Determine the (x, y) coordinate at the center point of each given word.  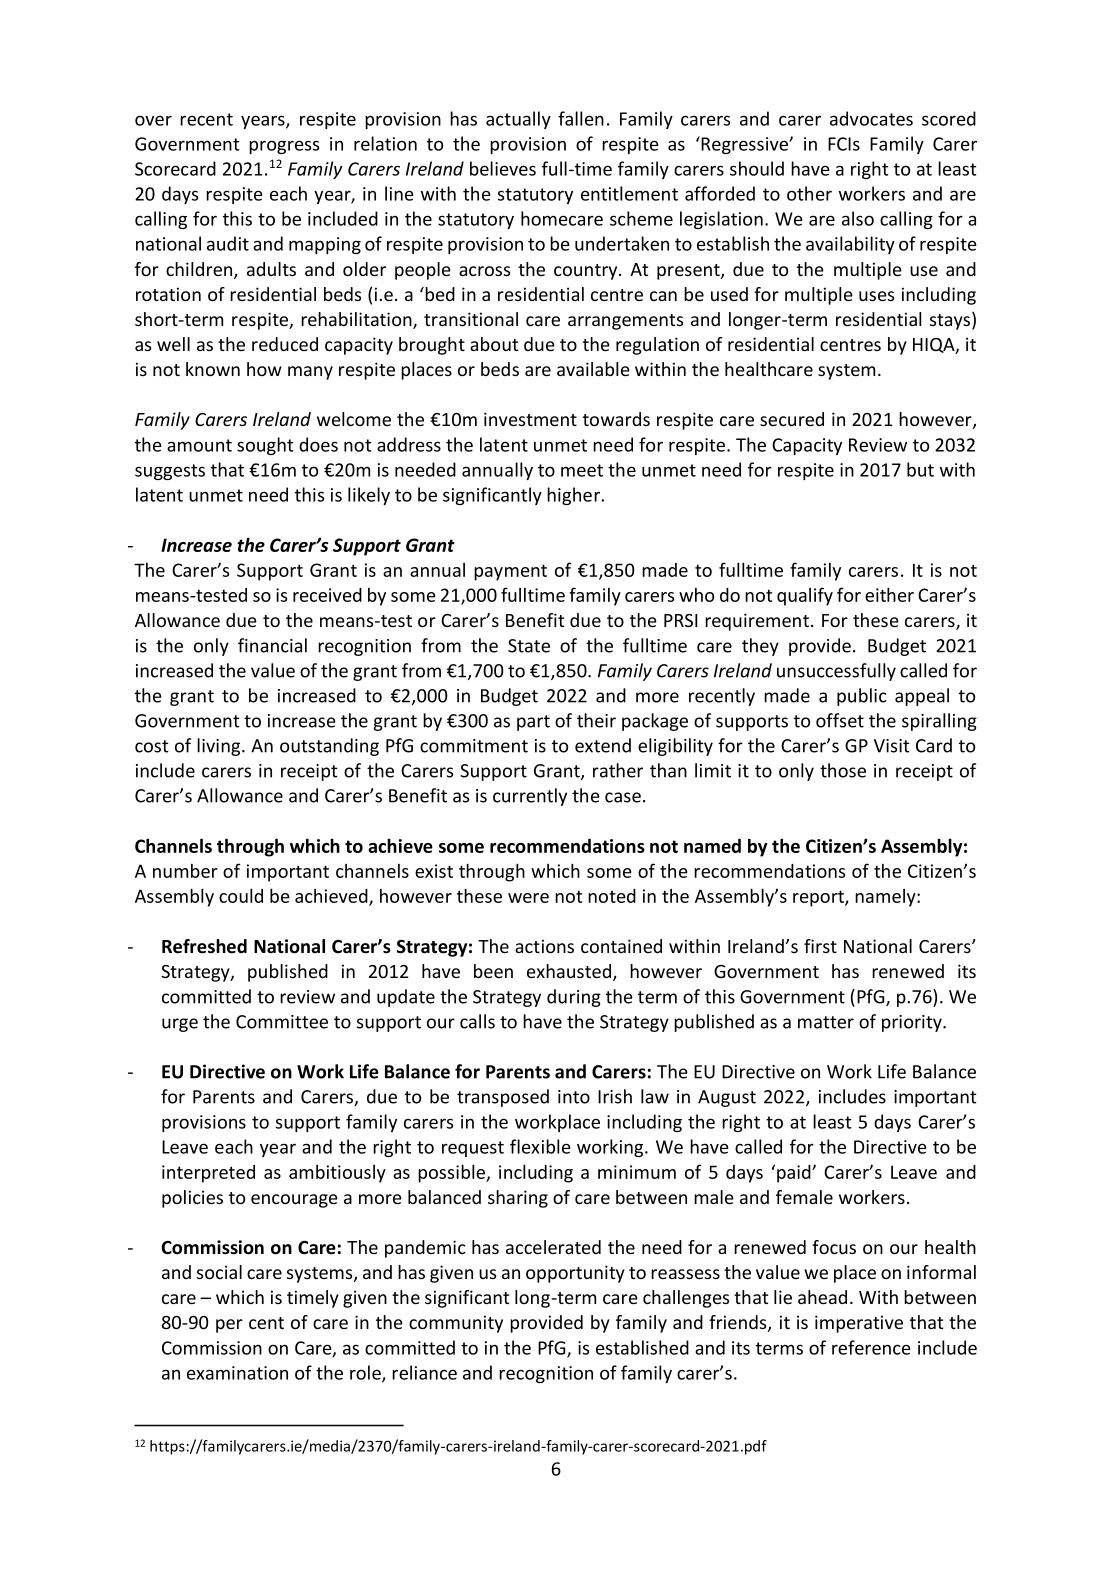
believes (503, 168)
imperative (859, 1324)
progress (284, 147)
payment (510, 572)
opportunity (575, 1274)
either (889, 594)
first (820, 946)
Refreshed (204, 946)
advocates (871, 118)
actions (544, 946)
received (327, 595)
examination (237, 1373)
